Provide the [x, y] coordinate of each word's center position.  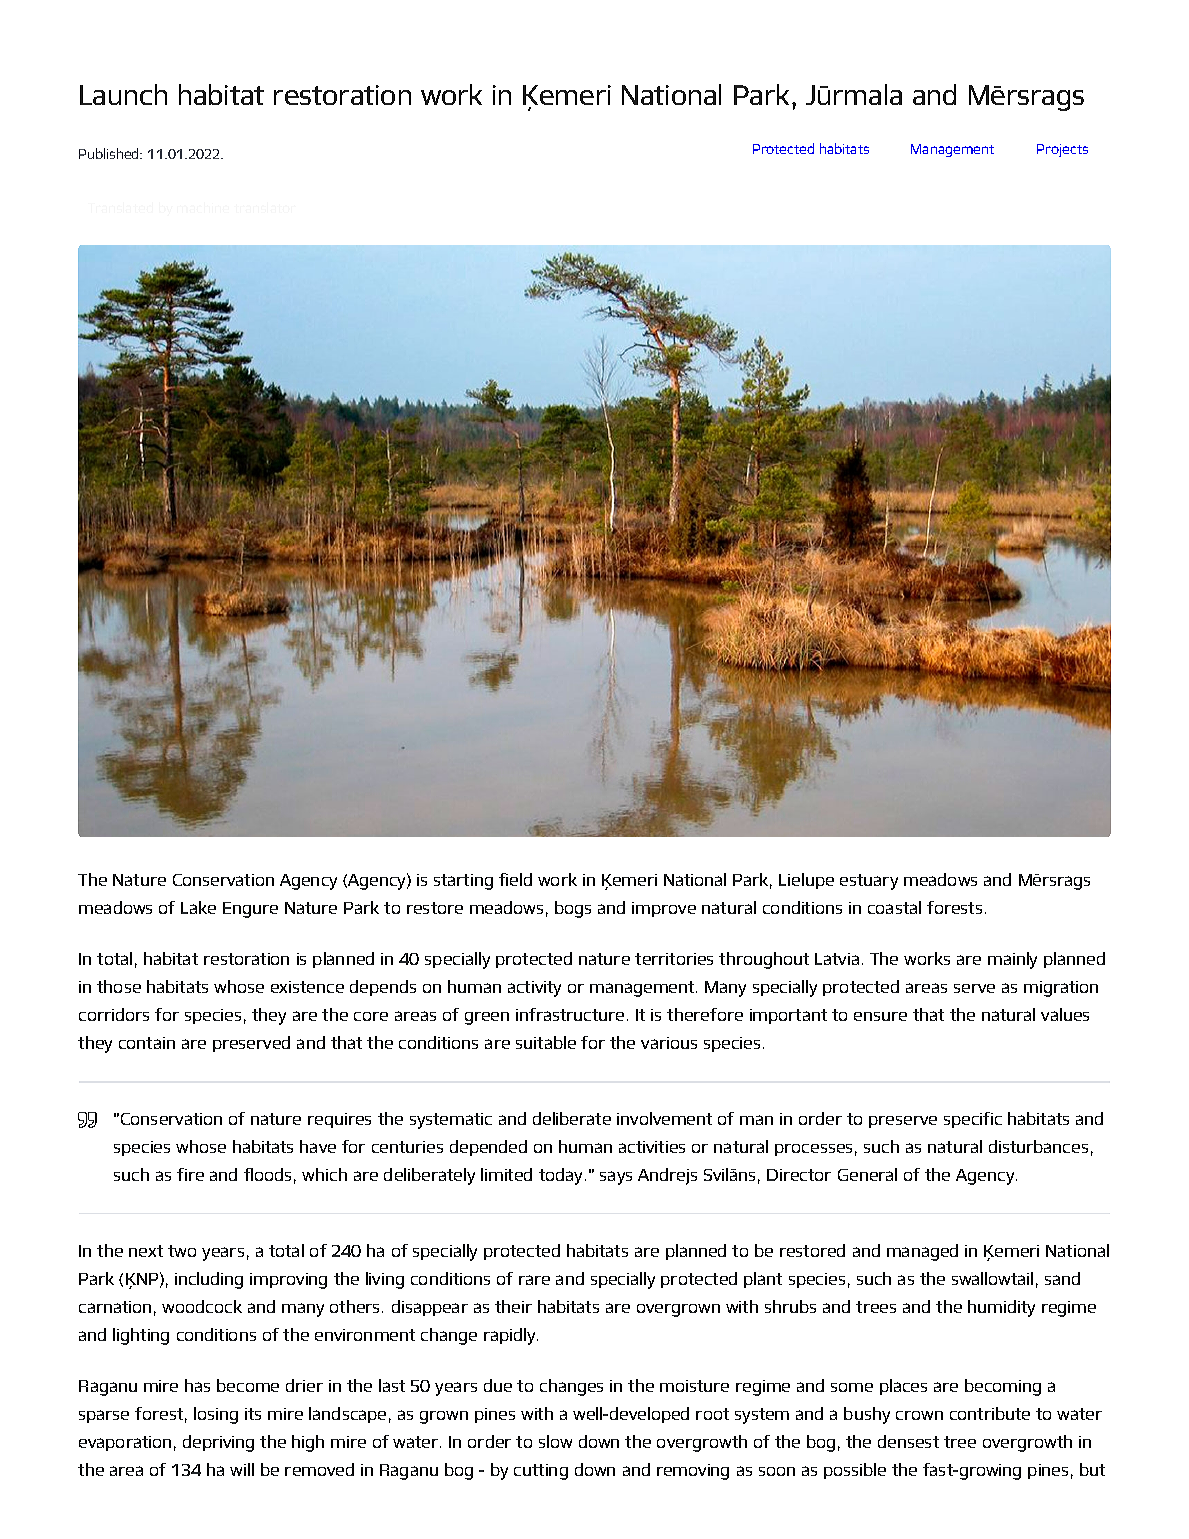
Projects [1062, 150]
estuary [869, 882]
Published [110, 153]
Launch [123, 94]
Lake [198, 907]
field [515, 879]
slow [555, 1441]
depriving [218, 1443]
